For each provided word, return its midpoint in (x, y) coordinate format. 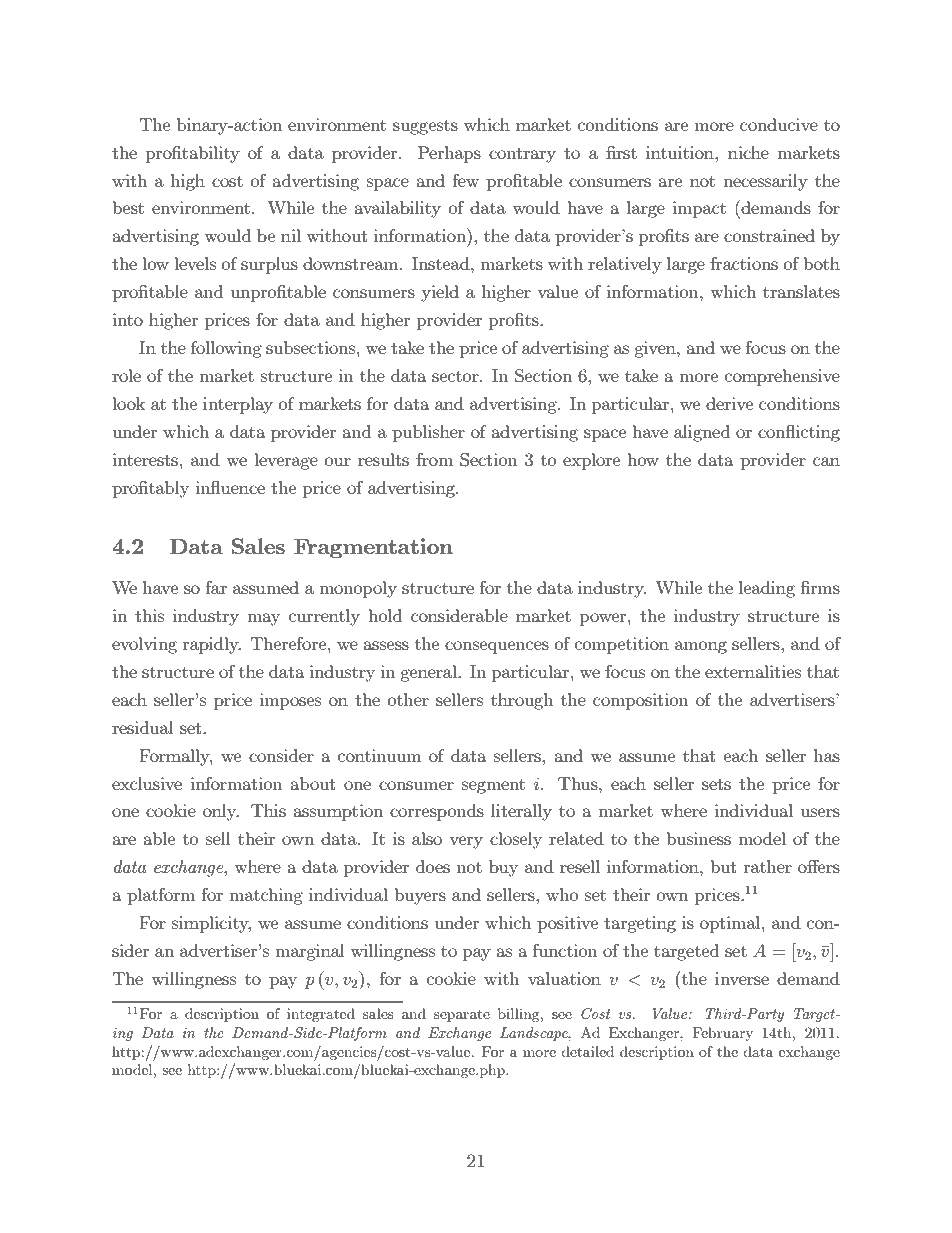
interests (145, 459)
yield (440, 293)
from (434, 459)
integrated (321, 1015)
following (226, 349)
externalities (753, 671)
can (826, 461)
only (221, 812)
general (429, 673)
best (128, 207)
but (724, 866)
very (466, 842)
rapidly (212, 645)
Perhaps (449, 154)
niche (748, 152)
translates (801, 291)
